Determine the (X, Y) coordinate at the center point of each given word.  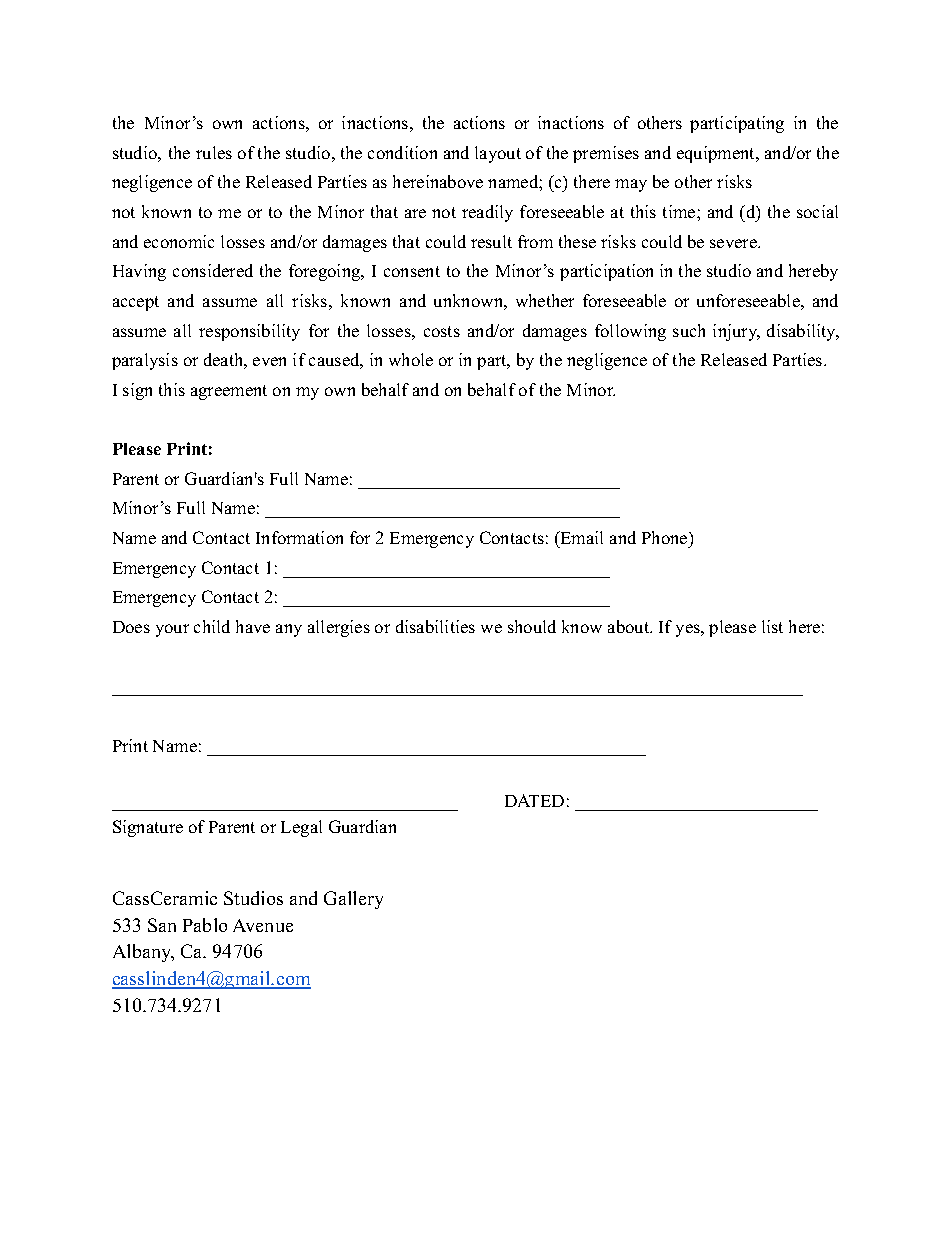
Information (299, 537)
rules (214, 152)
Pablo (205, 925)
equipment (717, 154)
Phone (666, 537)
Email (580, 537)
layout (498, 154)
